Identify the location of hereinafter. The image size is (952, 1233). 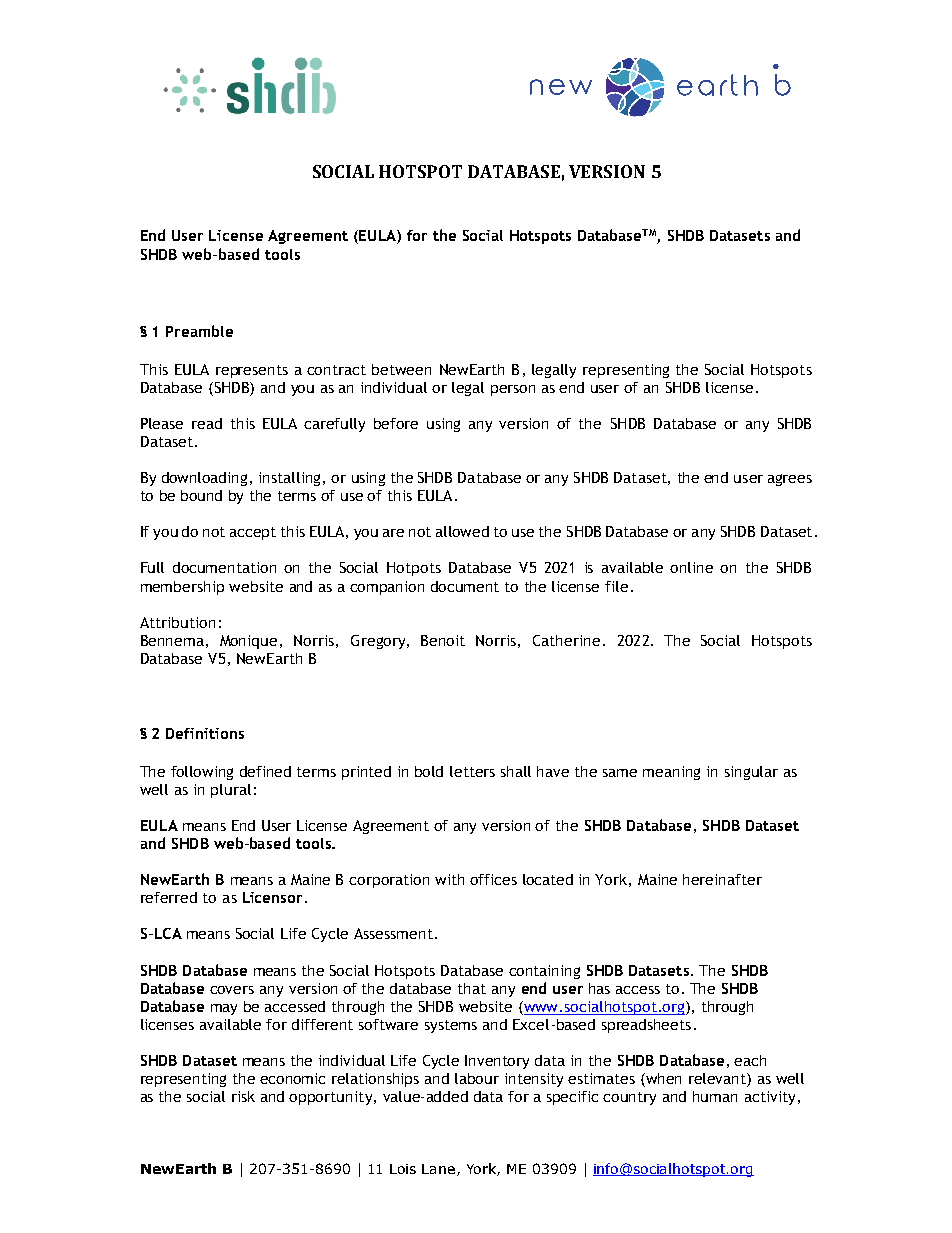
(722, 879).
